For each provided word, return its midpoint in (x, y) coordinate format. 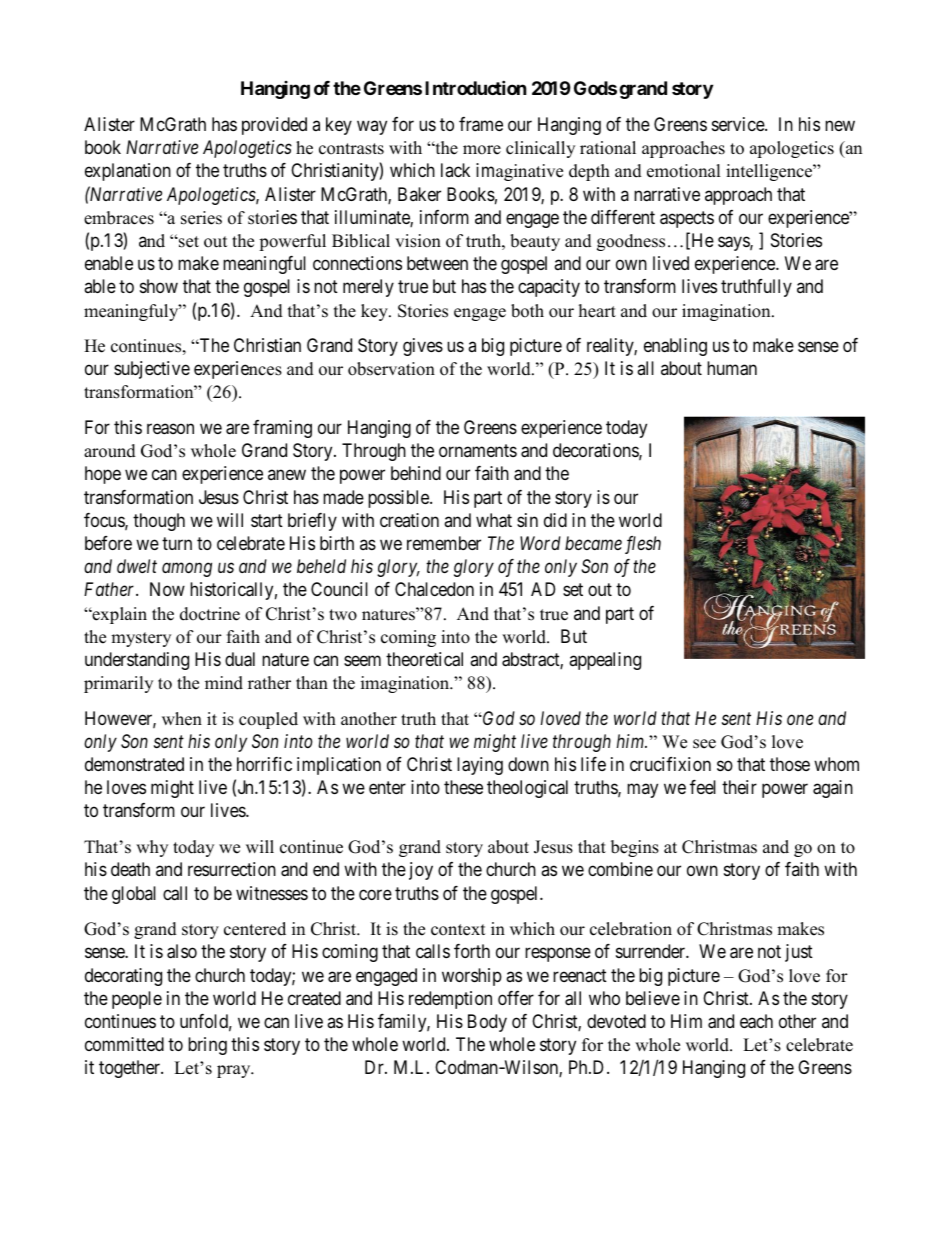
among (187, 570)
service (739, 124)
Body (487, 1023)
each (756, 1021)
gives (423, 347)
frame (481, 124)
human (732, 368)
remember (444, 543)
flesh (643, 545)
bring (207, 1046)
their (739, 787)
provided (274, 126)
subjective (152, 370)
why (152, 848)
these (463, 787)
